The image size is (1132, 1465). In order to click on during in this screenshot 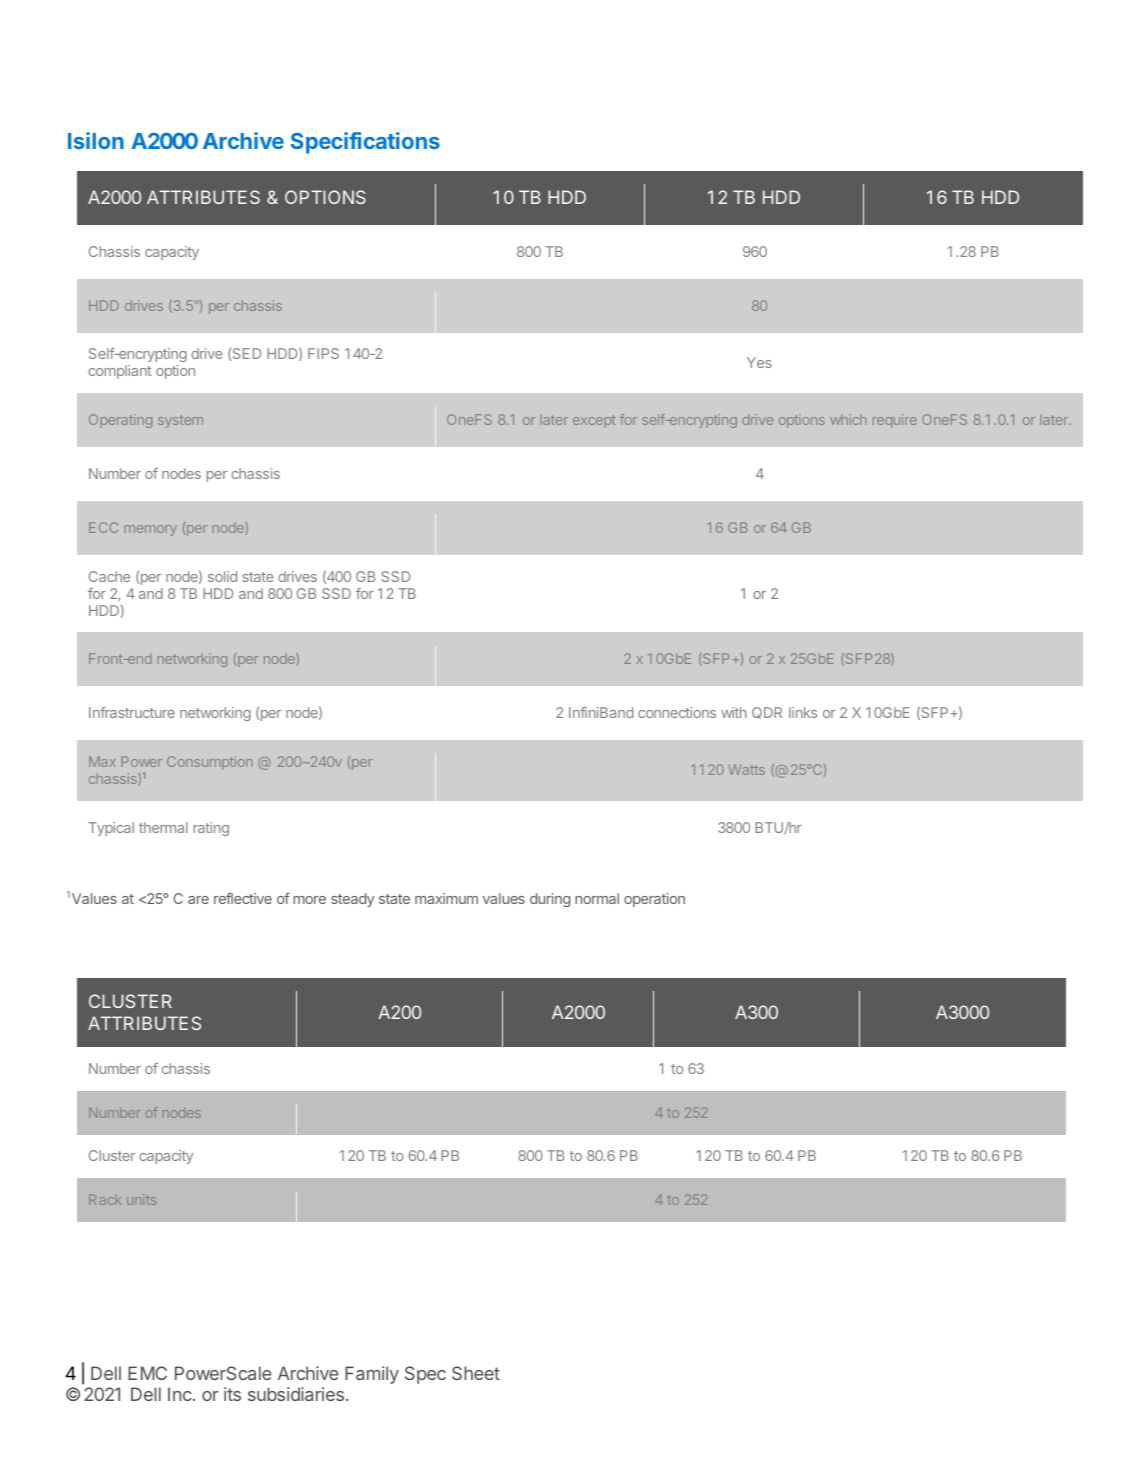, I will do `click(550, 900)`.
